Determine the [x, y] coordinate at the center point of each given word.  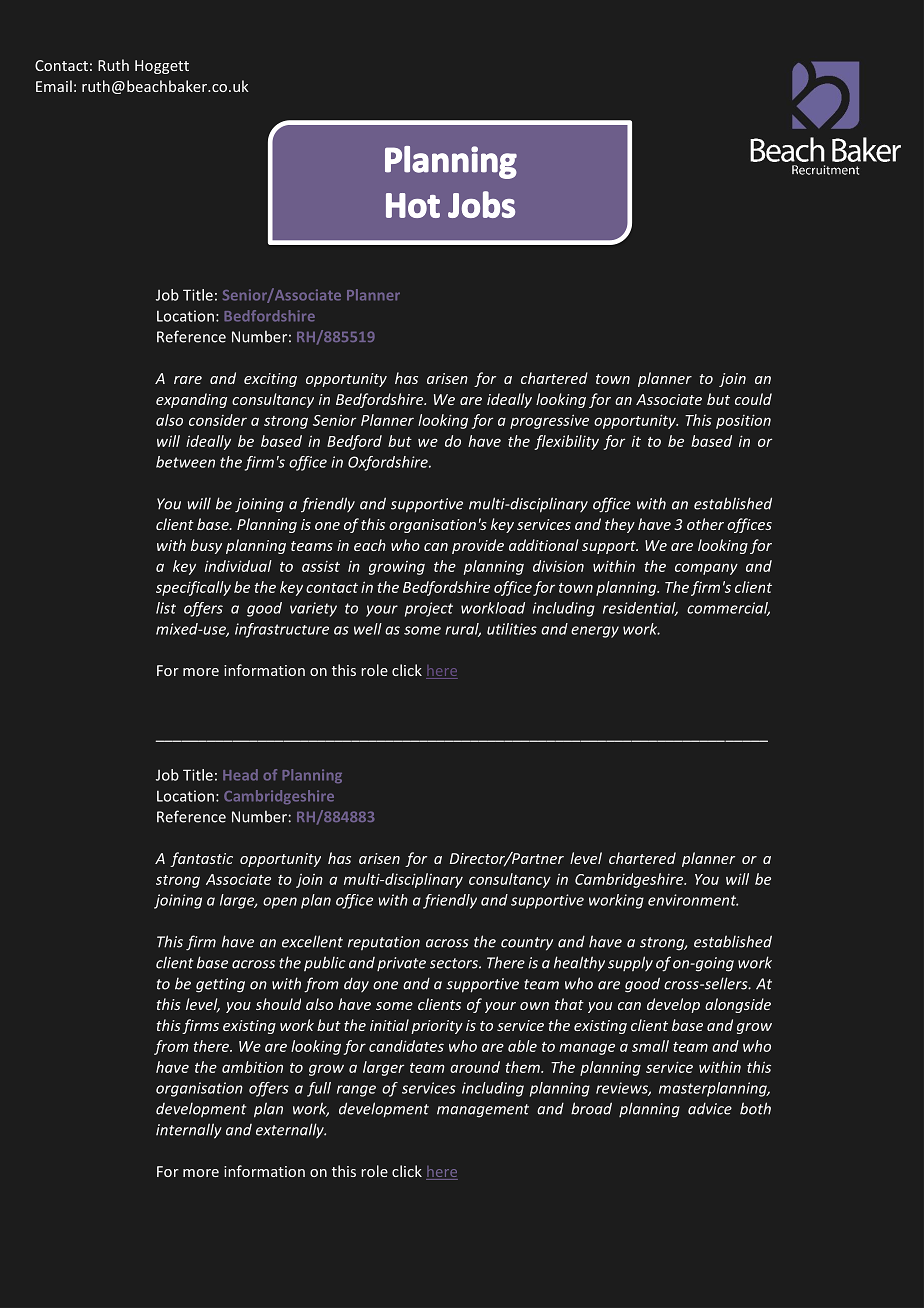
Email [54, 86]
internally [189, 1131]
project [429, 609]
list [166, 608]
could [753, 399]
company [706, 569]
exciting [270, 380]
